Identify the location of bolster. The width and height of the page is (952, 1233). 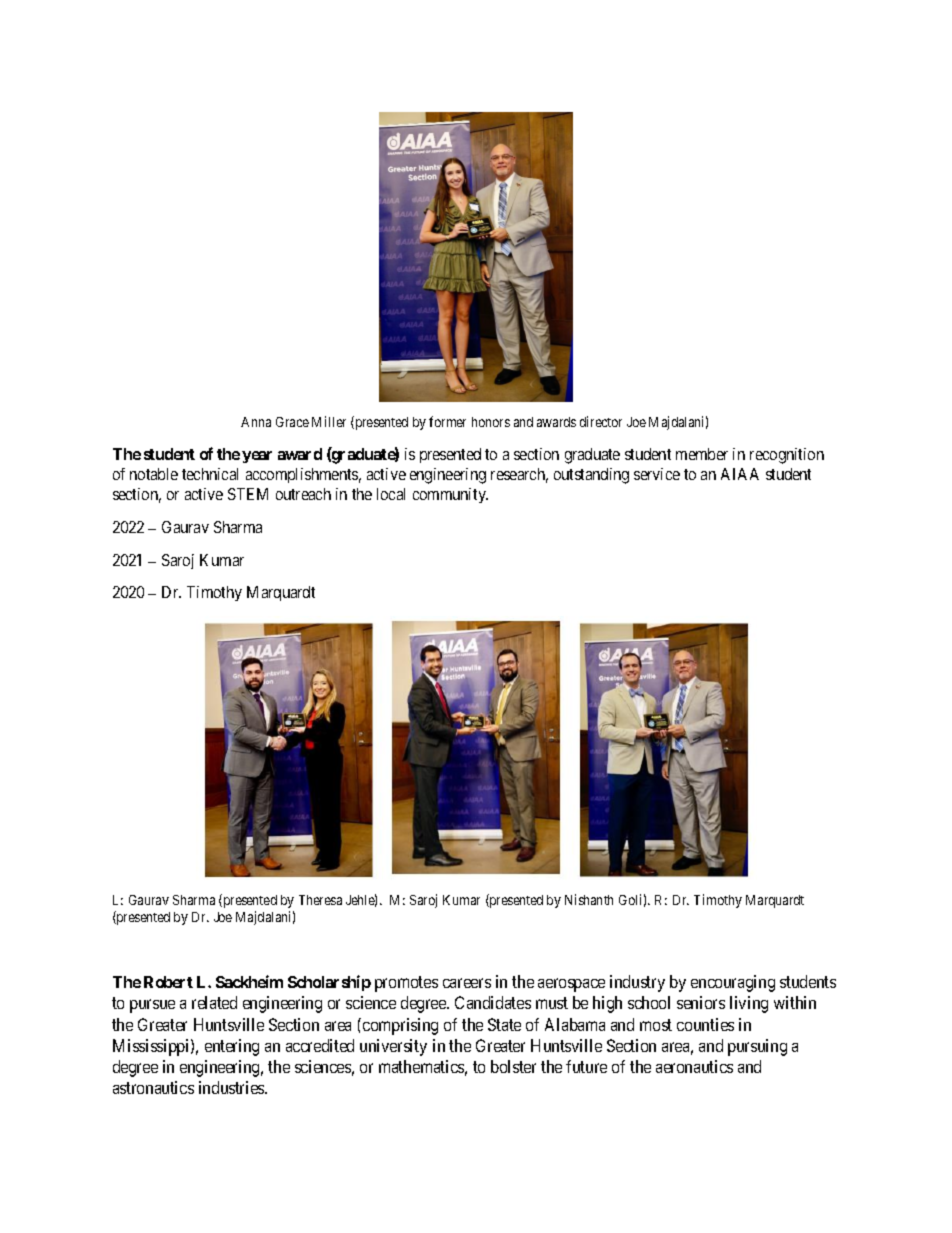
(513, 1066).
